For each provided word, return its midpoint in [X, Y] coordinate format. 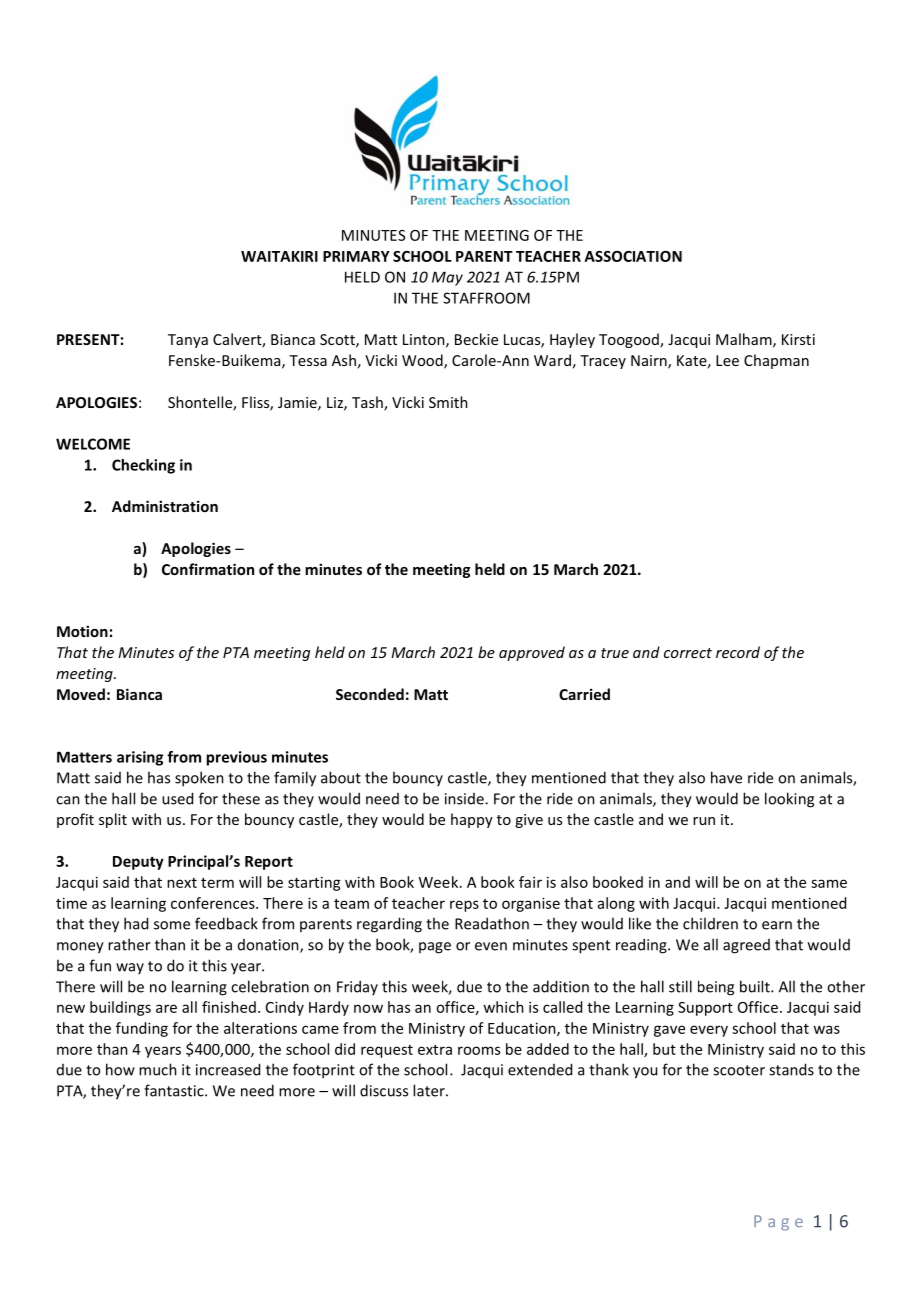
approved [532, 653]
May [447, 278]
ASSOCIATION [633, 256]
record [738, 652]
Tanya [188, 341]
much [158, 1069]
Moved [81, 694]
